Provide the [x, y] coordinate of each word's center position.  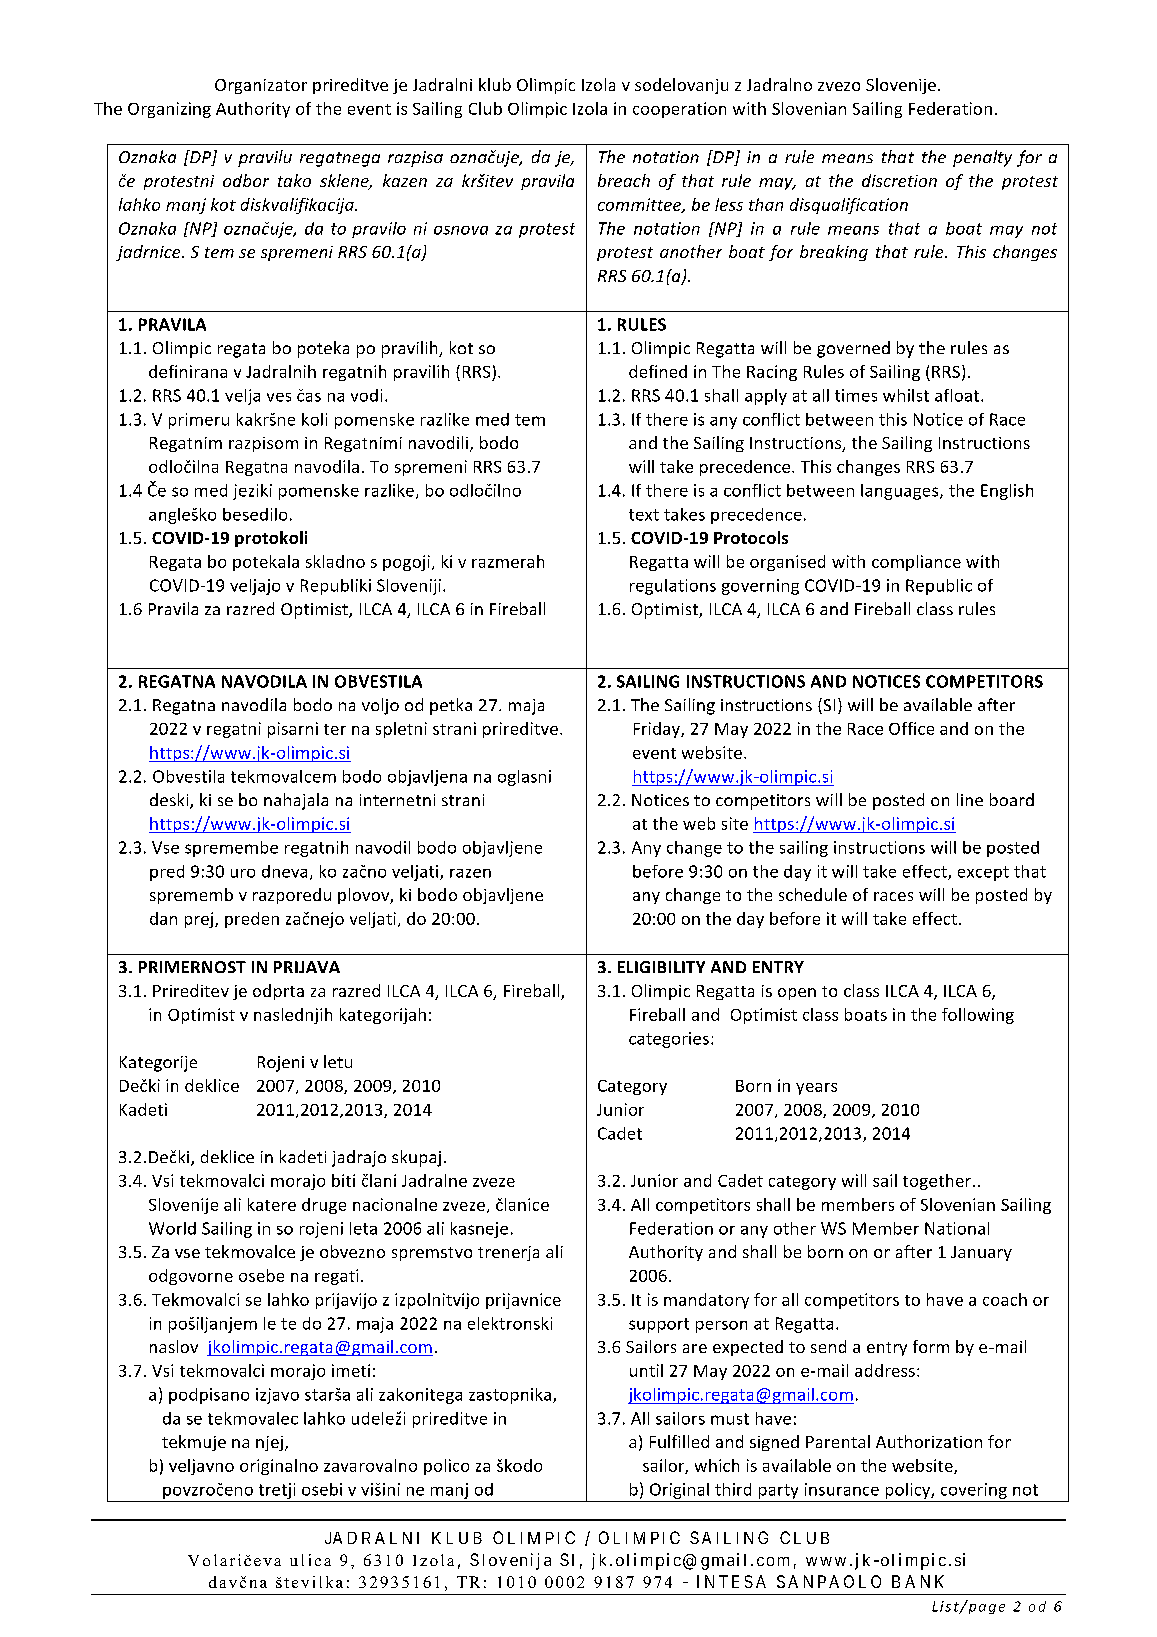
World [172, 1228]
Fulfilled [679, 1441]
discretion [899, 180]
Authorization [929, 1441]
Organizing [169, 110]
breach [624, 180]
